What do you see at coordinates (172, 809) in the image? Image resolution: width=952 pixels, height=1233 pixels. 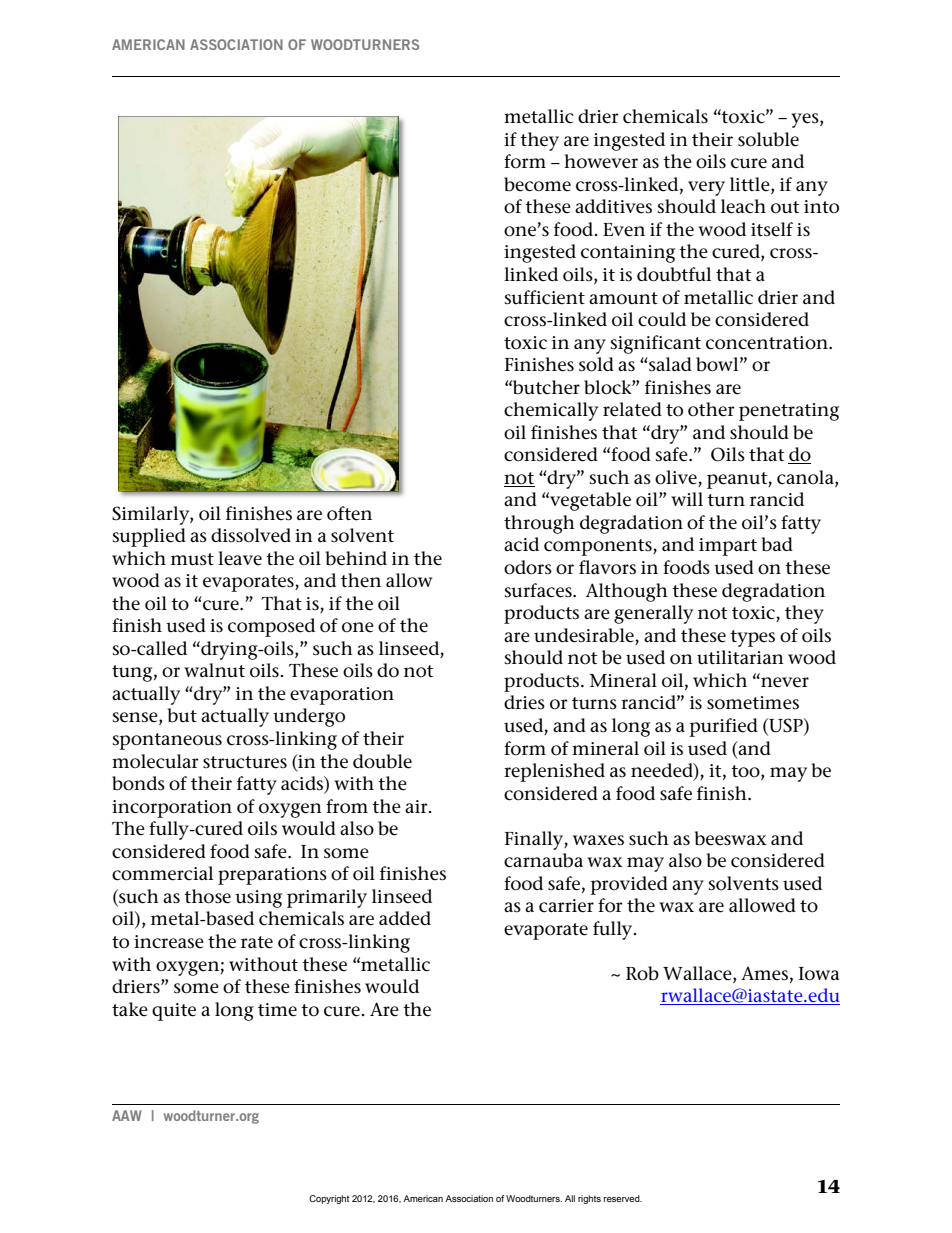 I see `incorporation` at bounding box center [172, 809].
